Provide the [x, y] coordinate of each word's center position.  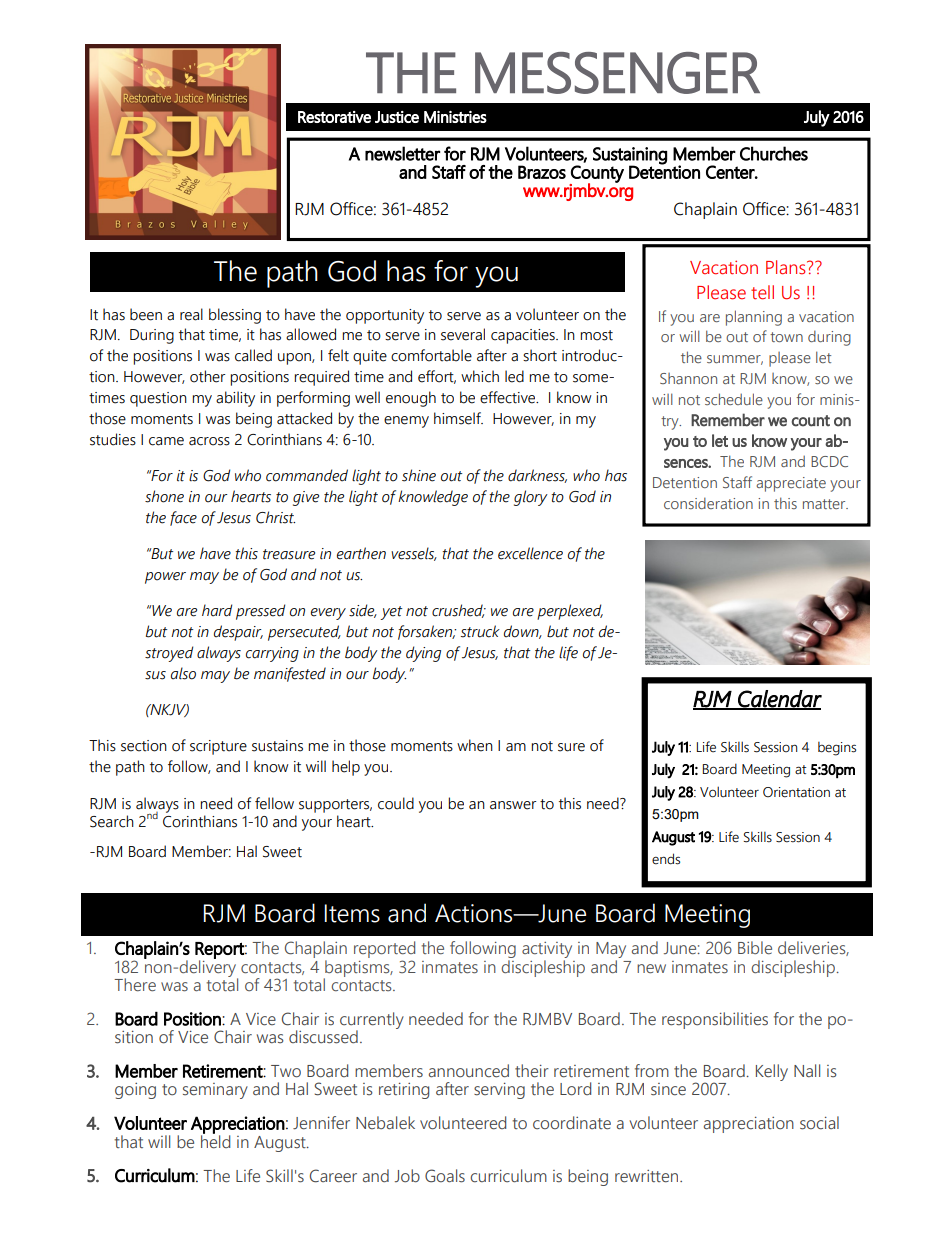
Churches [774, 153]
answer [513, 805]
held [215, 1140]
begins [837, 749]
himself [458, 418]
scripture [218, 747]
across [209, 441]
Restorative [334, 117]
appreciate [791, 484]
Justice [397, 117]
